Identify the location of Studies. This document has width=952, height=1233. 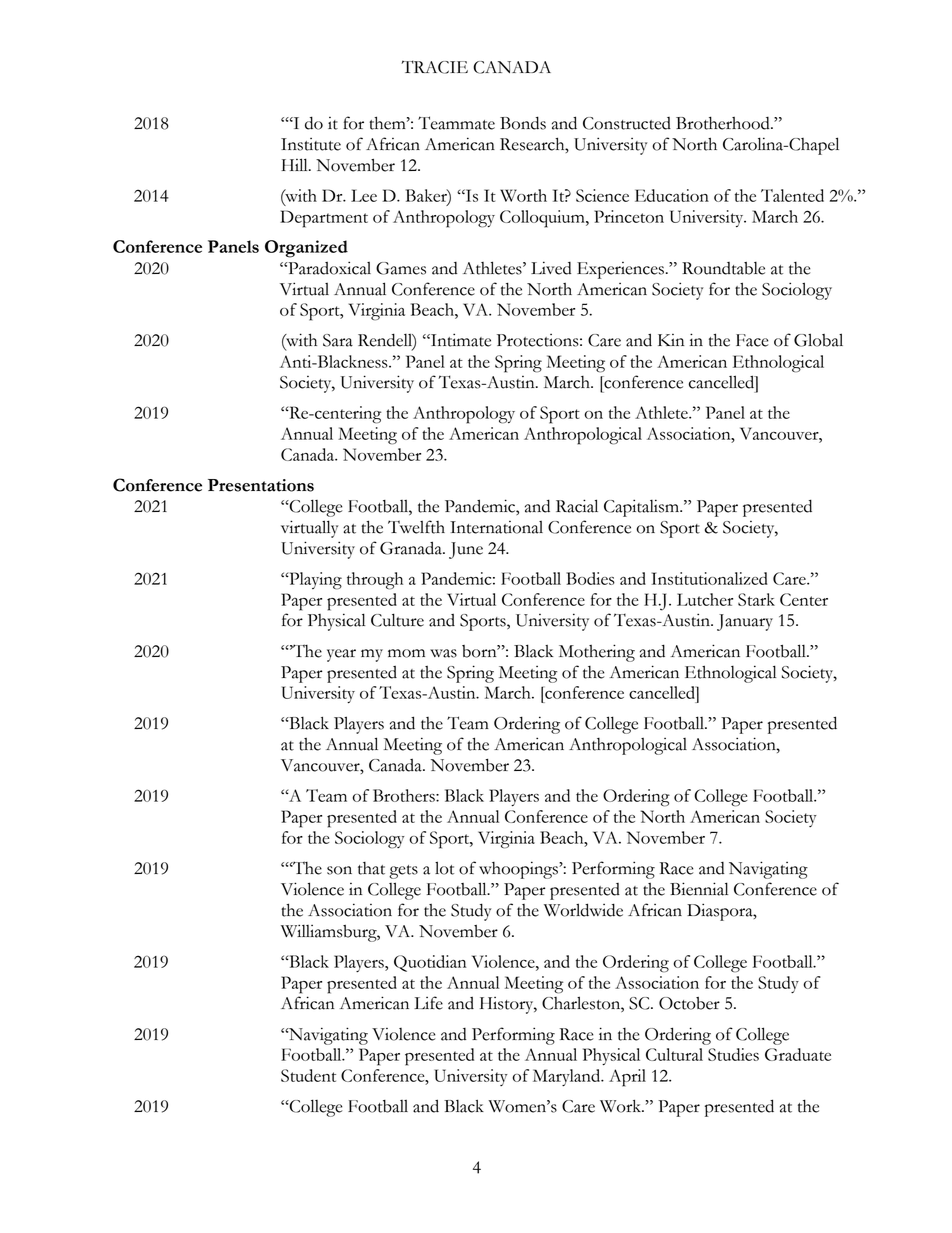
(733, 1054).
